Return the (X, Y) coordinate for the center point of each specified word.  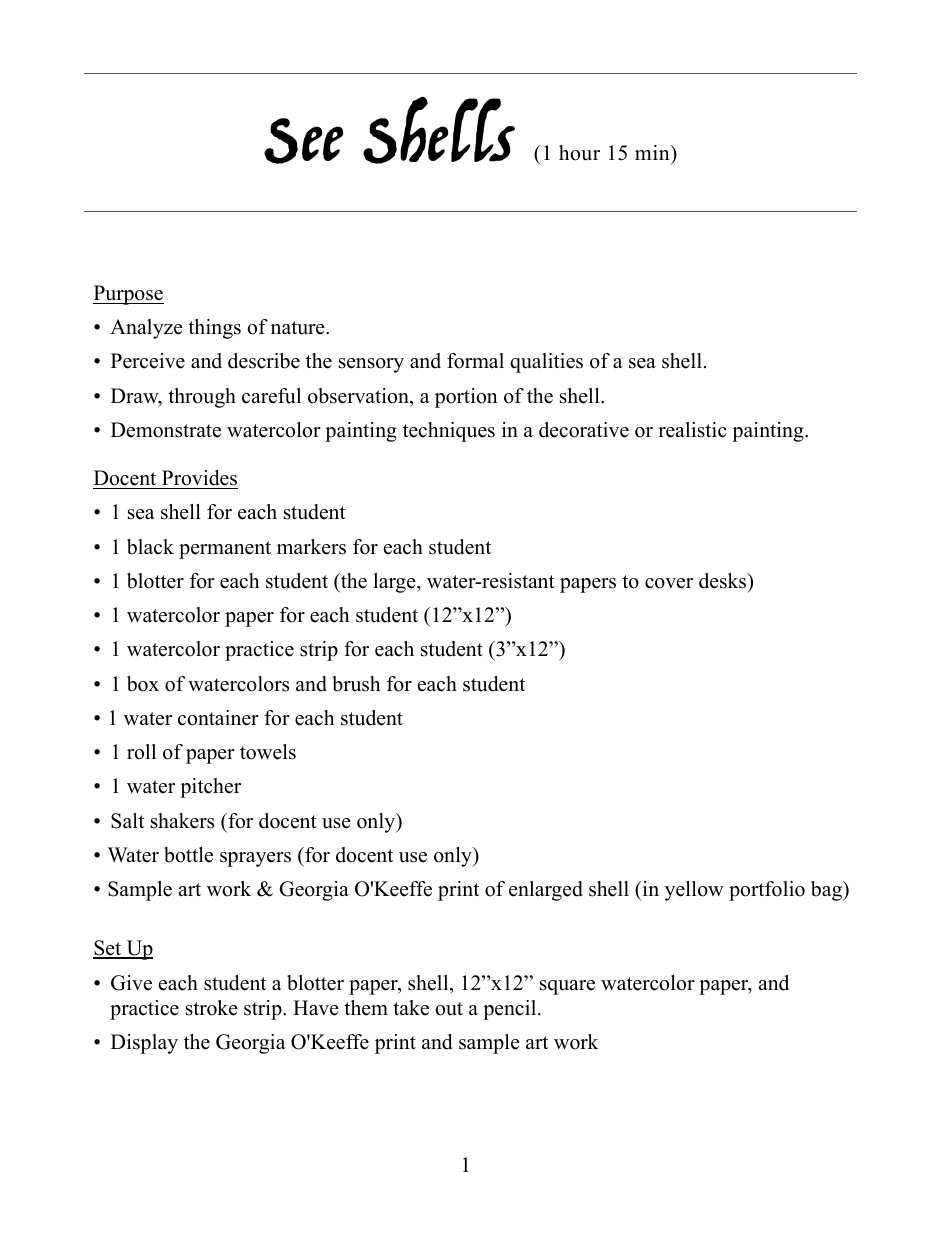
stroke (212, 1008)
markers (311, 547)
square (567, 987)
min (653, 152)
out (449, 1009)
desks (724, 581)
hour (579, 153)
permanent (225, 550)
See (303, 141)
